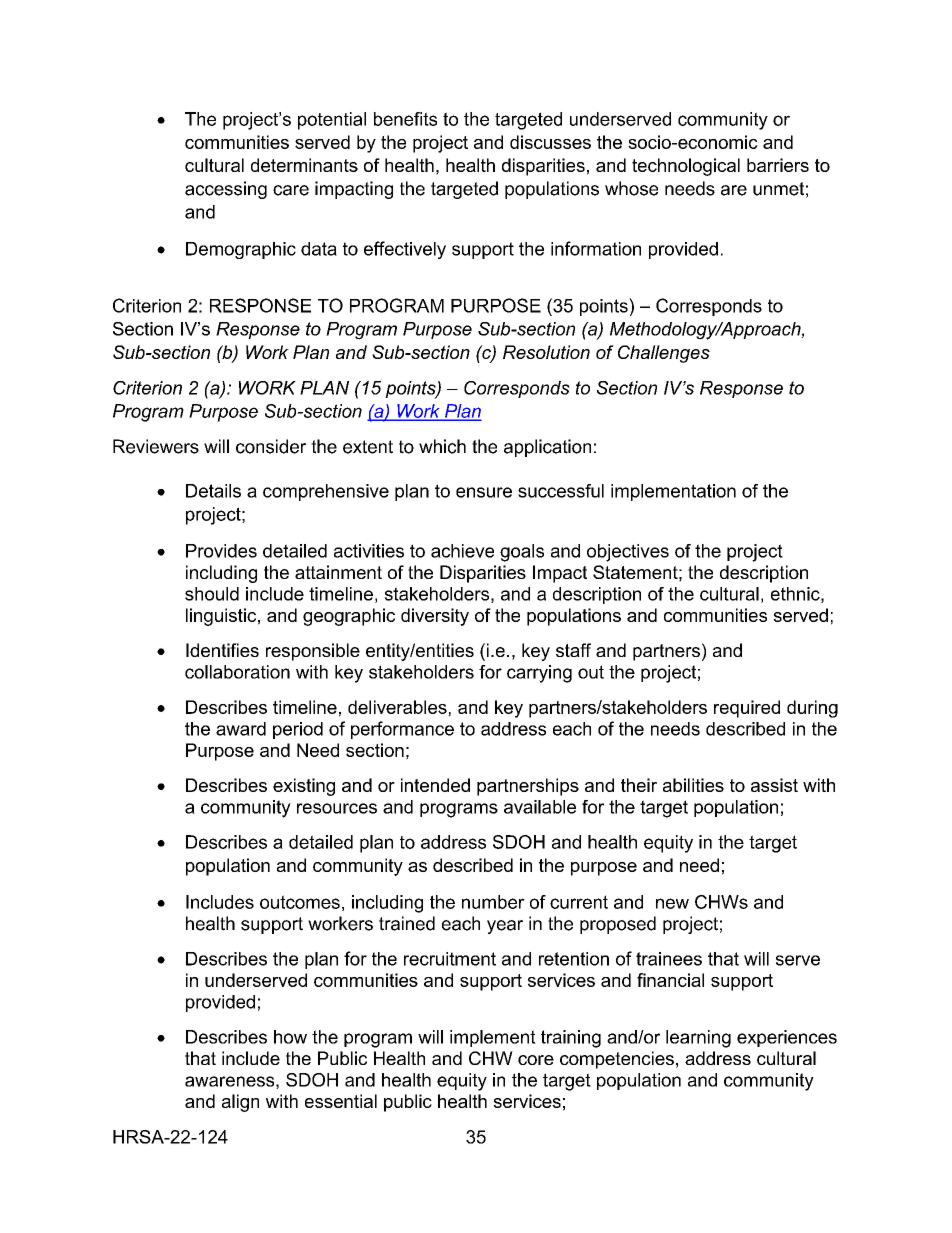 This document has width=952, height=1233. What do you see at coordinates (212, 594) in the document?
I see `should` at bounding box center [212, 594].
